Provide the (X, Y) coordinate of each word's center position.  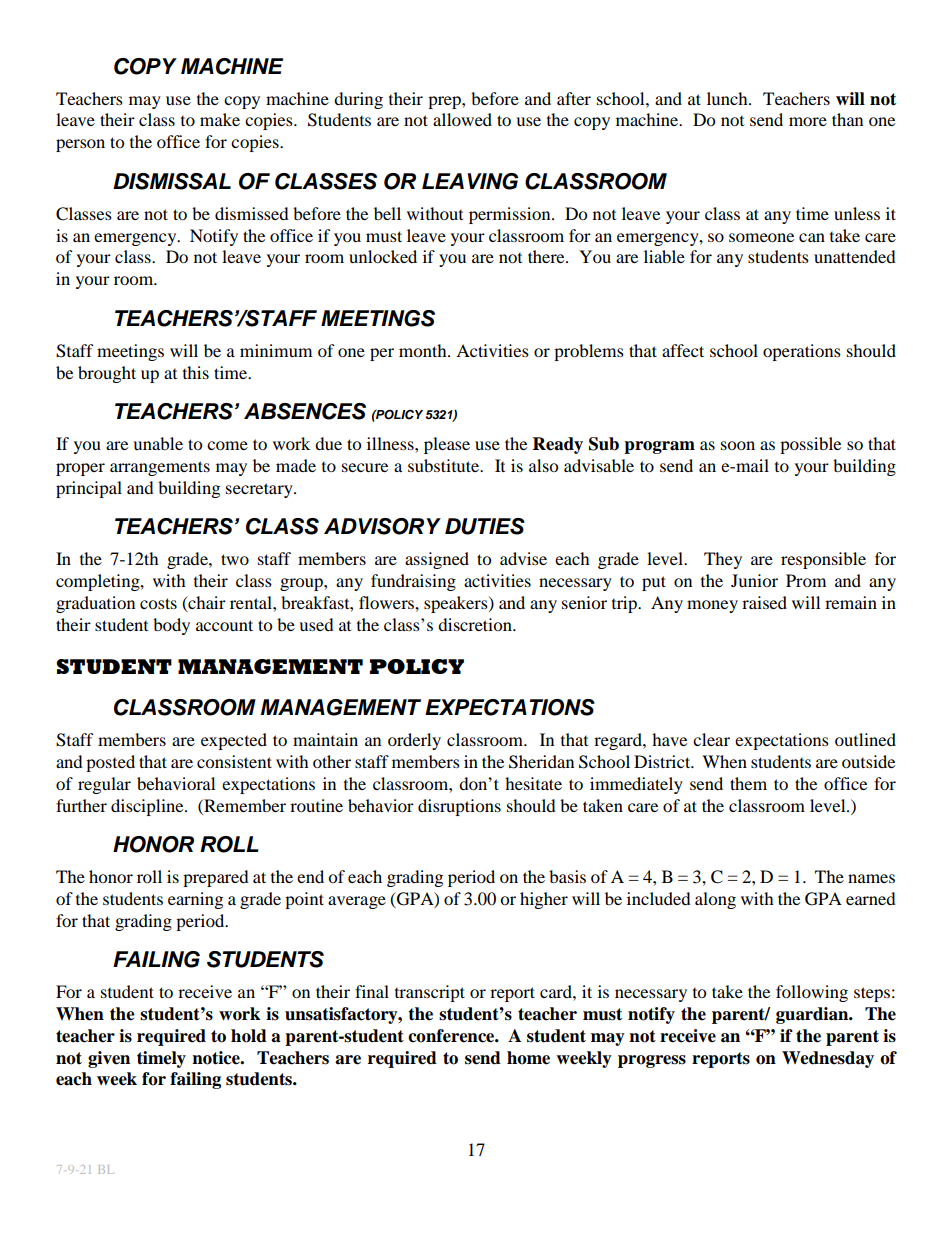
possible (810, 445)
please (447, 445)
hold (249, 1036)
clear (711, 739)
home (528, 1058)
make (220, 119)
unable (158, 443)
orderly (414, 741)
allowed (462, 119)
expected (234, 741)
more (808, 121)
